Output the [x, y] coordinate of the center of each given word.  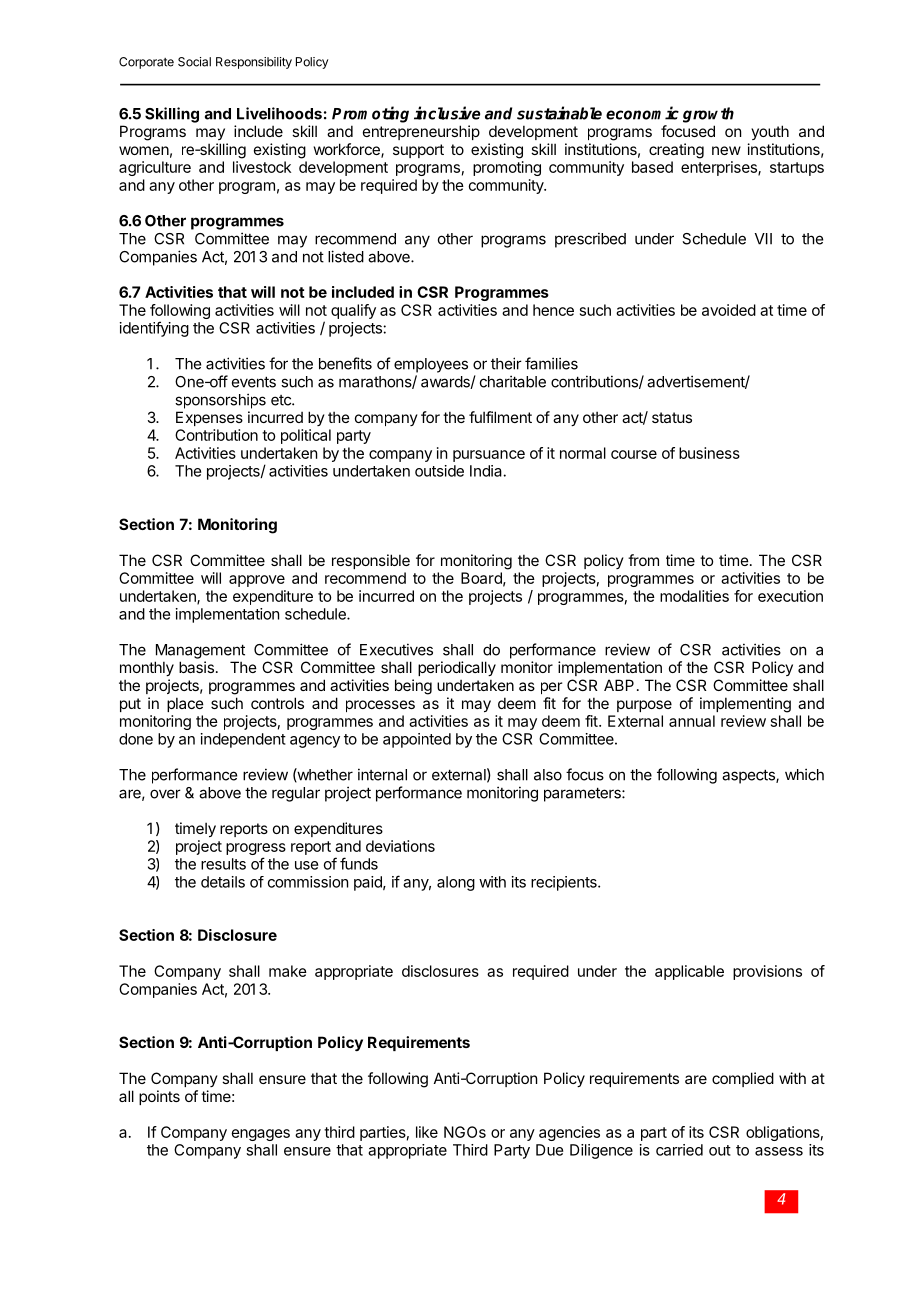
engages [261, 1135]
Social [194, 62]
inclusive [447, 113]
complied [743, 1079]
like [427, 1132]
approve [257, 581]
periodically [457, 668]
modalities [694, 596]
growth [708, 115]
